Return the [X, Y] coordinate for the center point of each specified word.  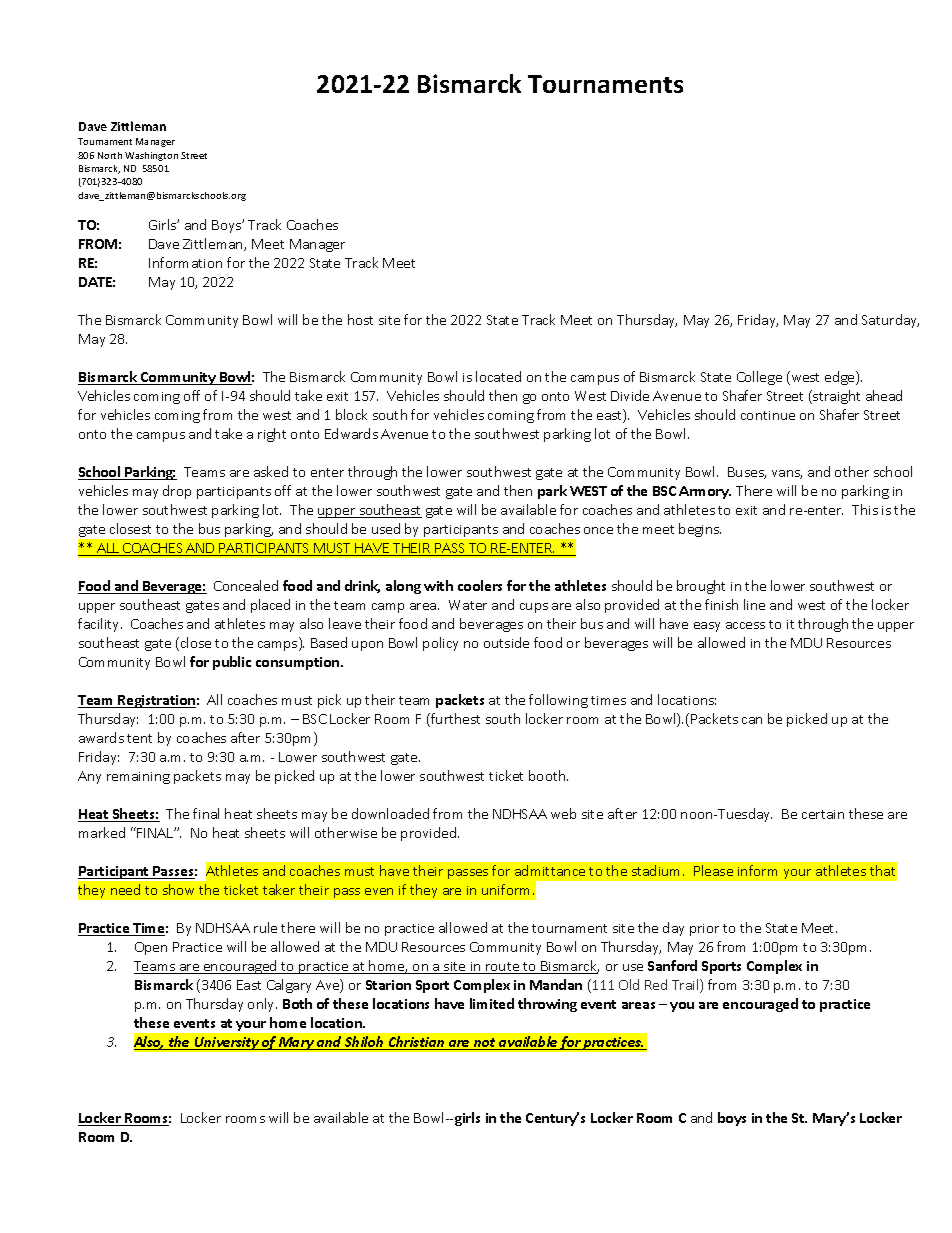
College [759, 378]
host [360, 319]
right [272, 435]
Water [468, 605]
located [498, 376]
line [754, 604]
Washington [151, 156]
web [563, 813]
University [227, 1043]
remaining [138, 778]
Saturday [890, 321]
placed [270, 606]
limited [492, 1003]
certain [823, 814]
